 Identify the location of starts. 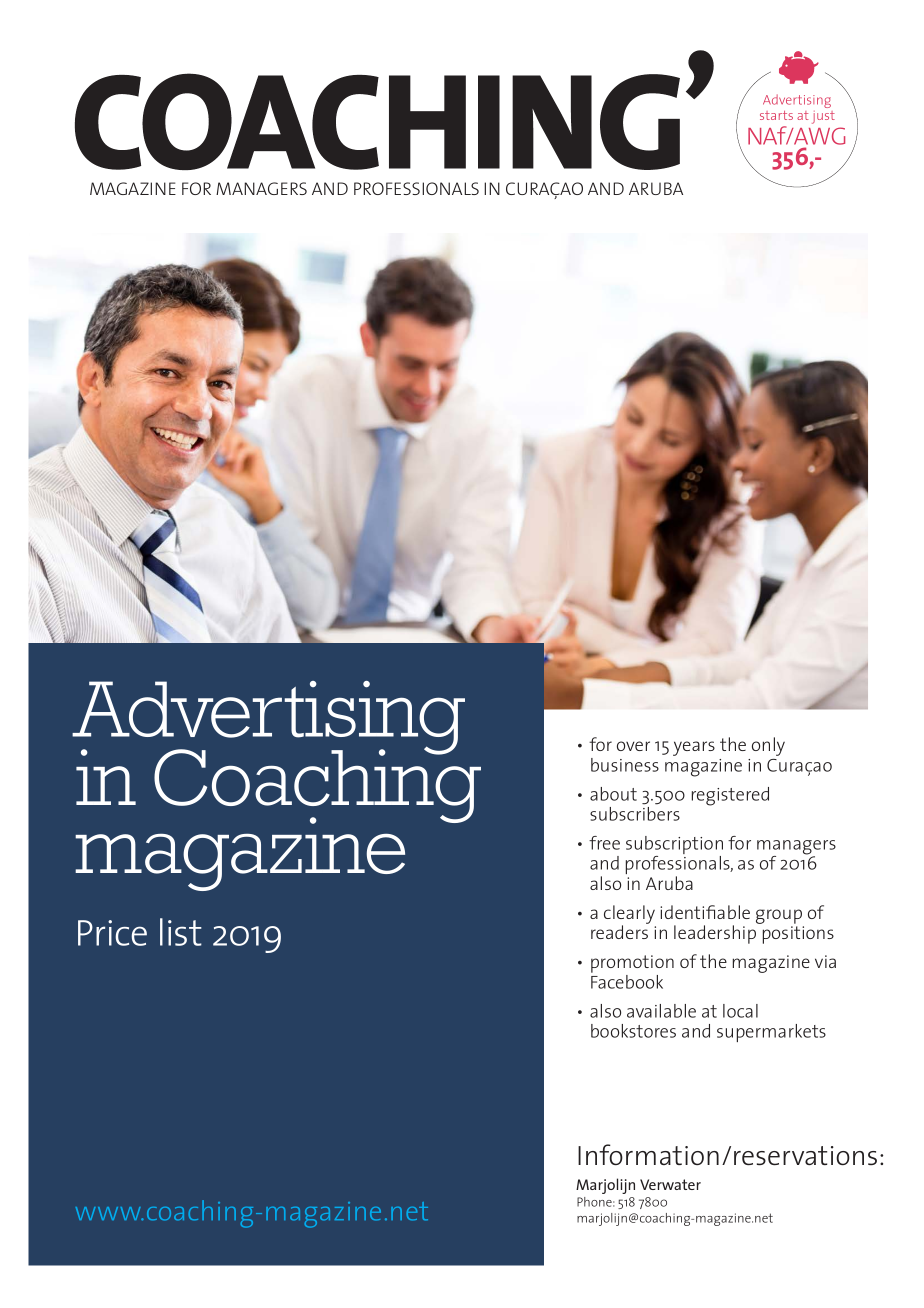
(776, 115).
